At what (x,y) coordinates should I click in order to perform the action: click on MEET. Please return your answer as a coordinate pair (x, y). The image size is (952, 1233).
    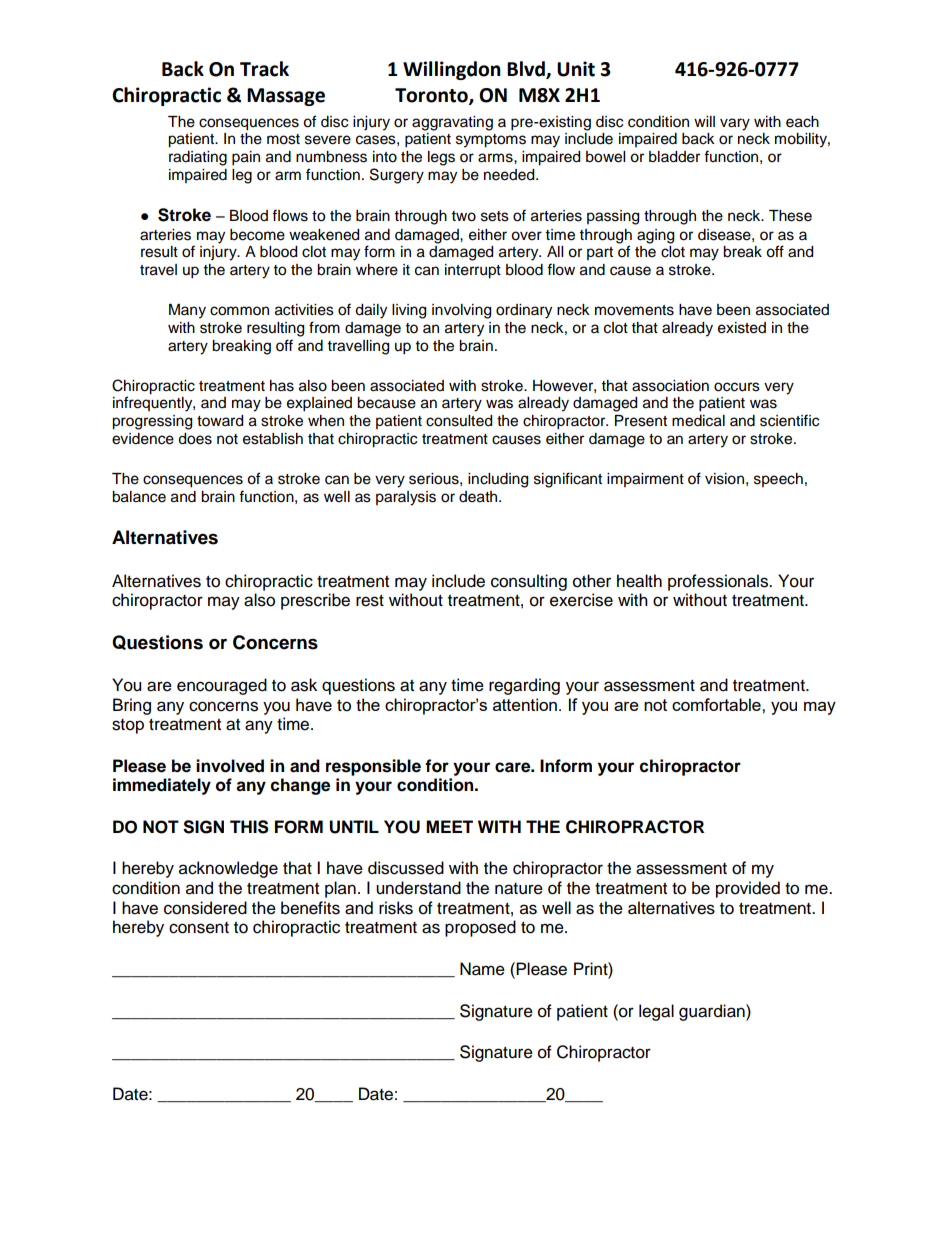
    Looking at the image, I should click on (449, 826).
